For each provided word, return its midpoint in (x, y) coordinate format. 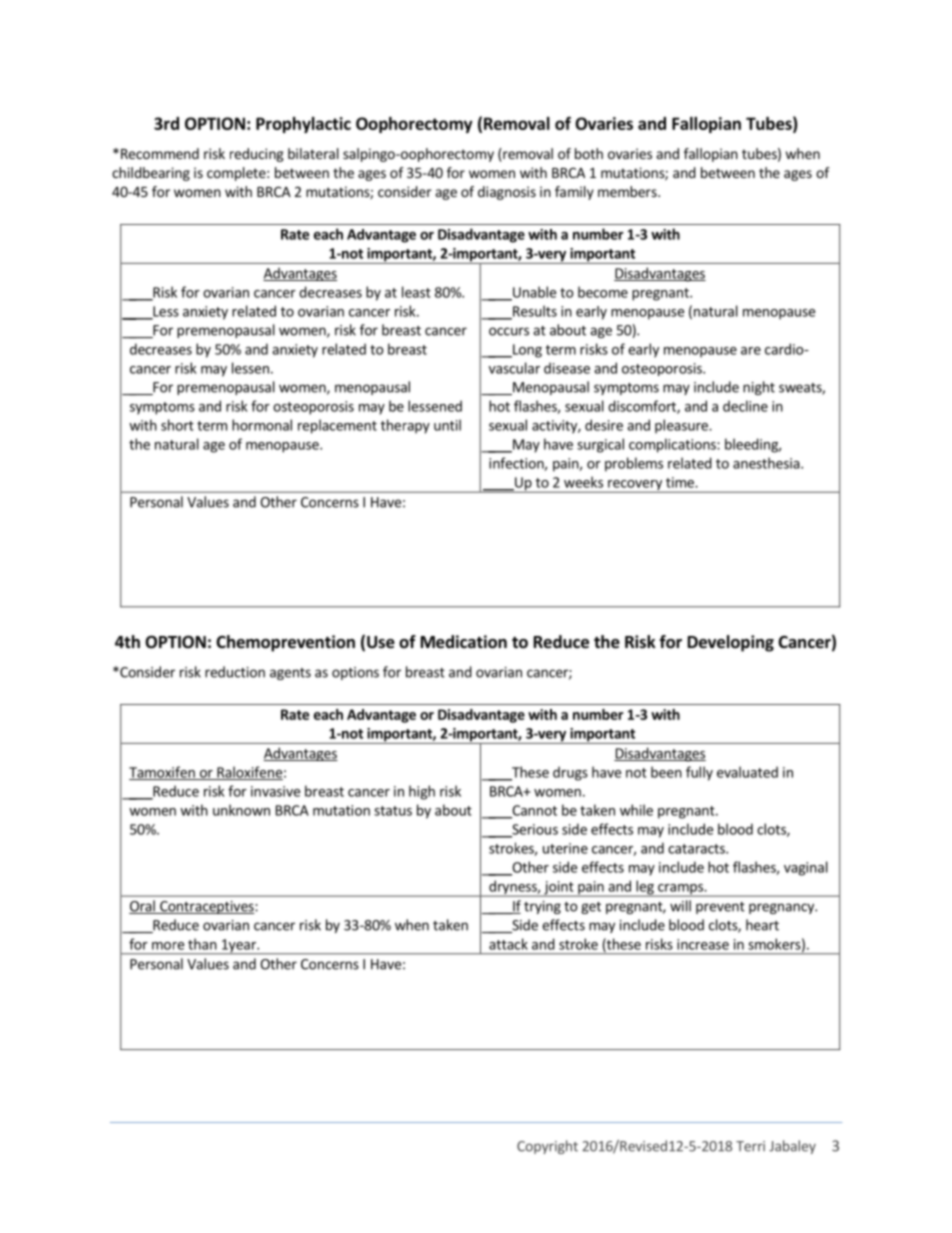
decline (745, 406)
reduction (235, 672)
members (628, 191)
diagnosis (507, 193)
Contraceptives (207, 907)
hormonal (262, 425)
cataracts (697, 849)
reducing (257, 155)
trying (542, 907)
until (447, 425)
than (202, 944)
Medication (464, 642)
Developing (731, 643)
